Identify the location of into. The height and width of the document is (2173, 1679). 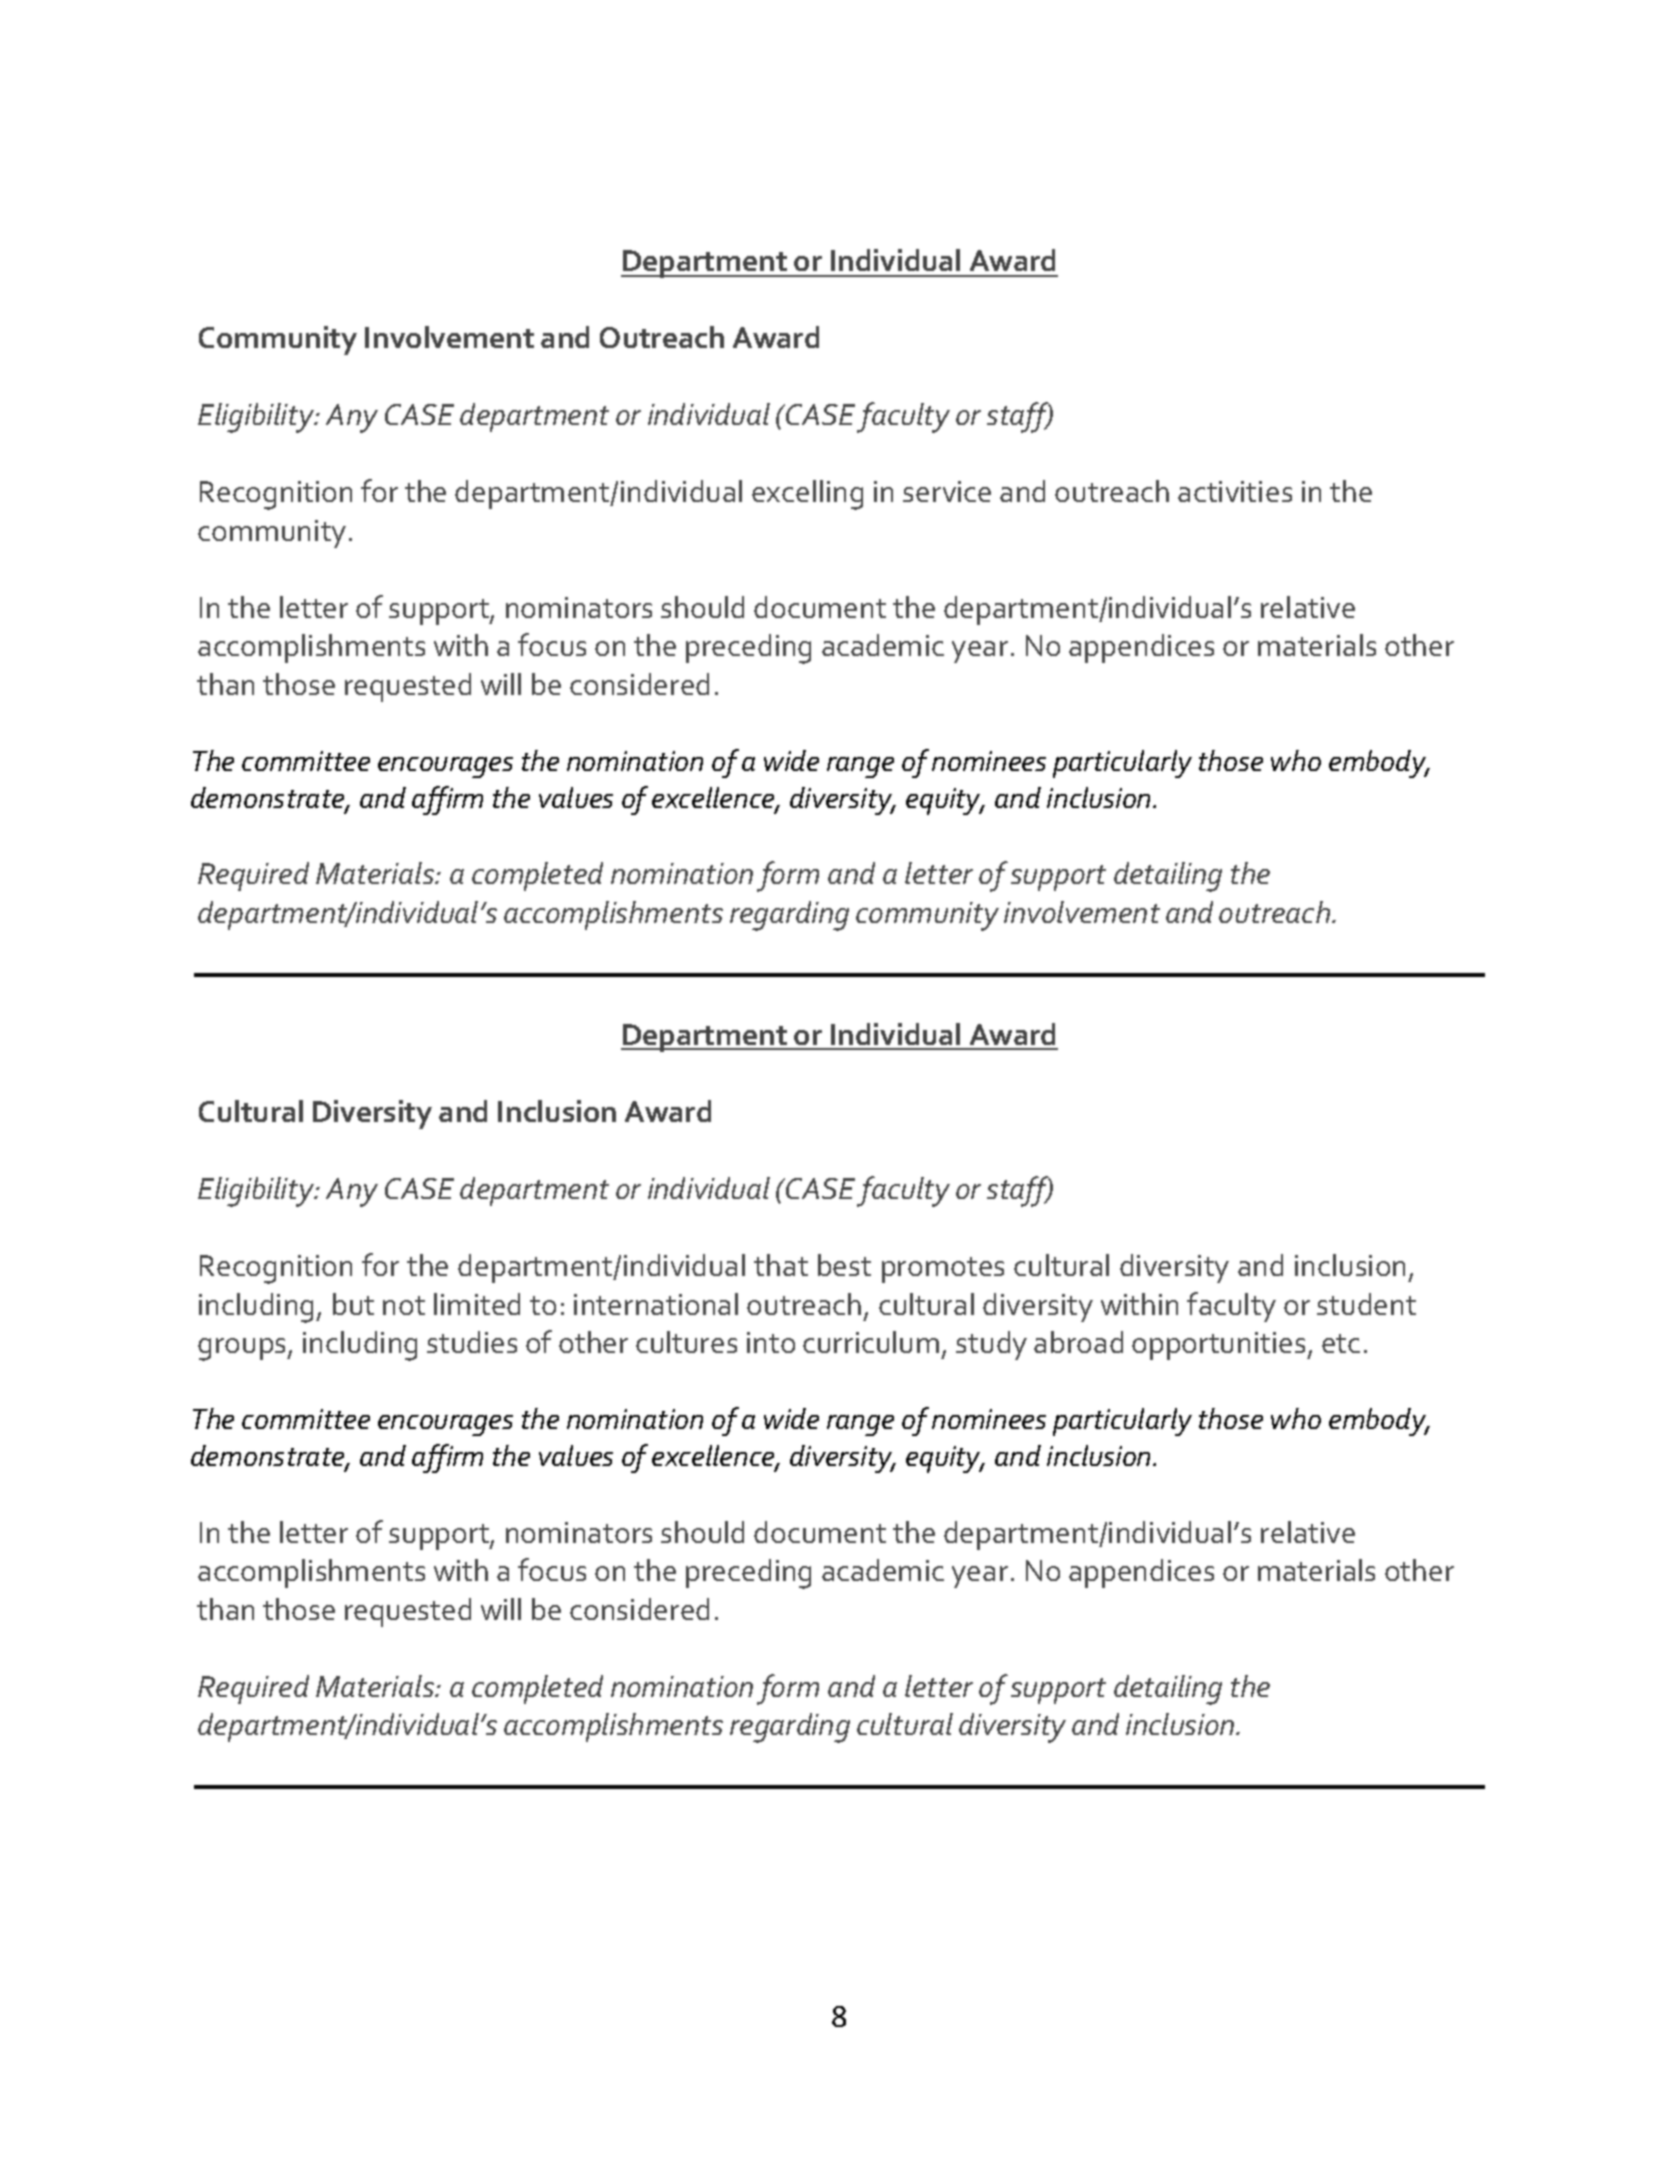
(771, 1342).
